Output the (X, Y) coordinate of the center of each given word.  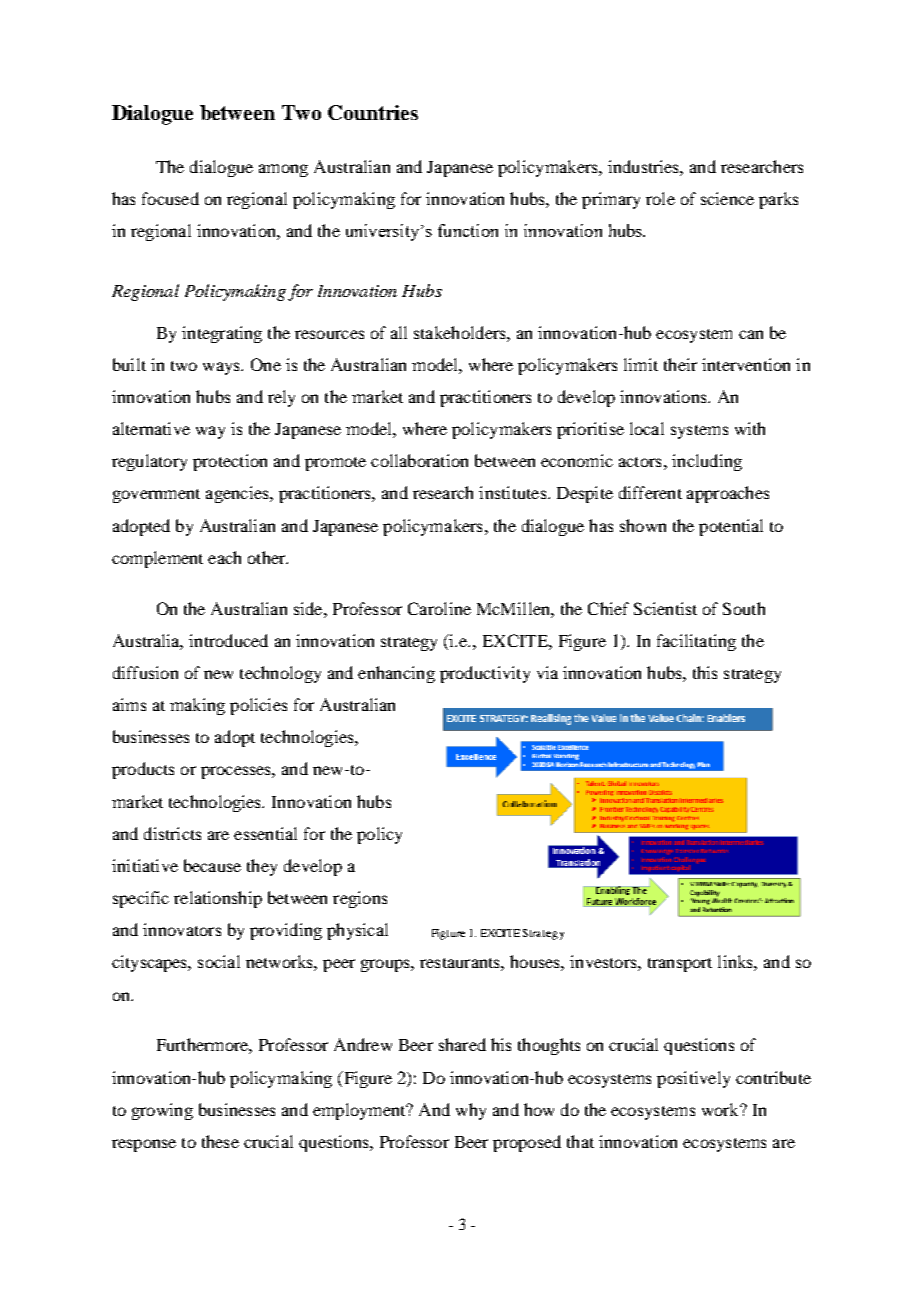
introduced (228, 640)
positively (693, 1079)
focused (170, 198)
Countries (373, 112)
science (727, 198)
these (220, 1141)
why (471, 1111)
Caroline (439, 608)
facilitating (696, 642)
